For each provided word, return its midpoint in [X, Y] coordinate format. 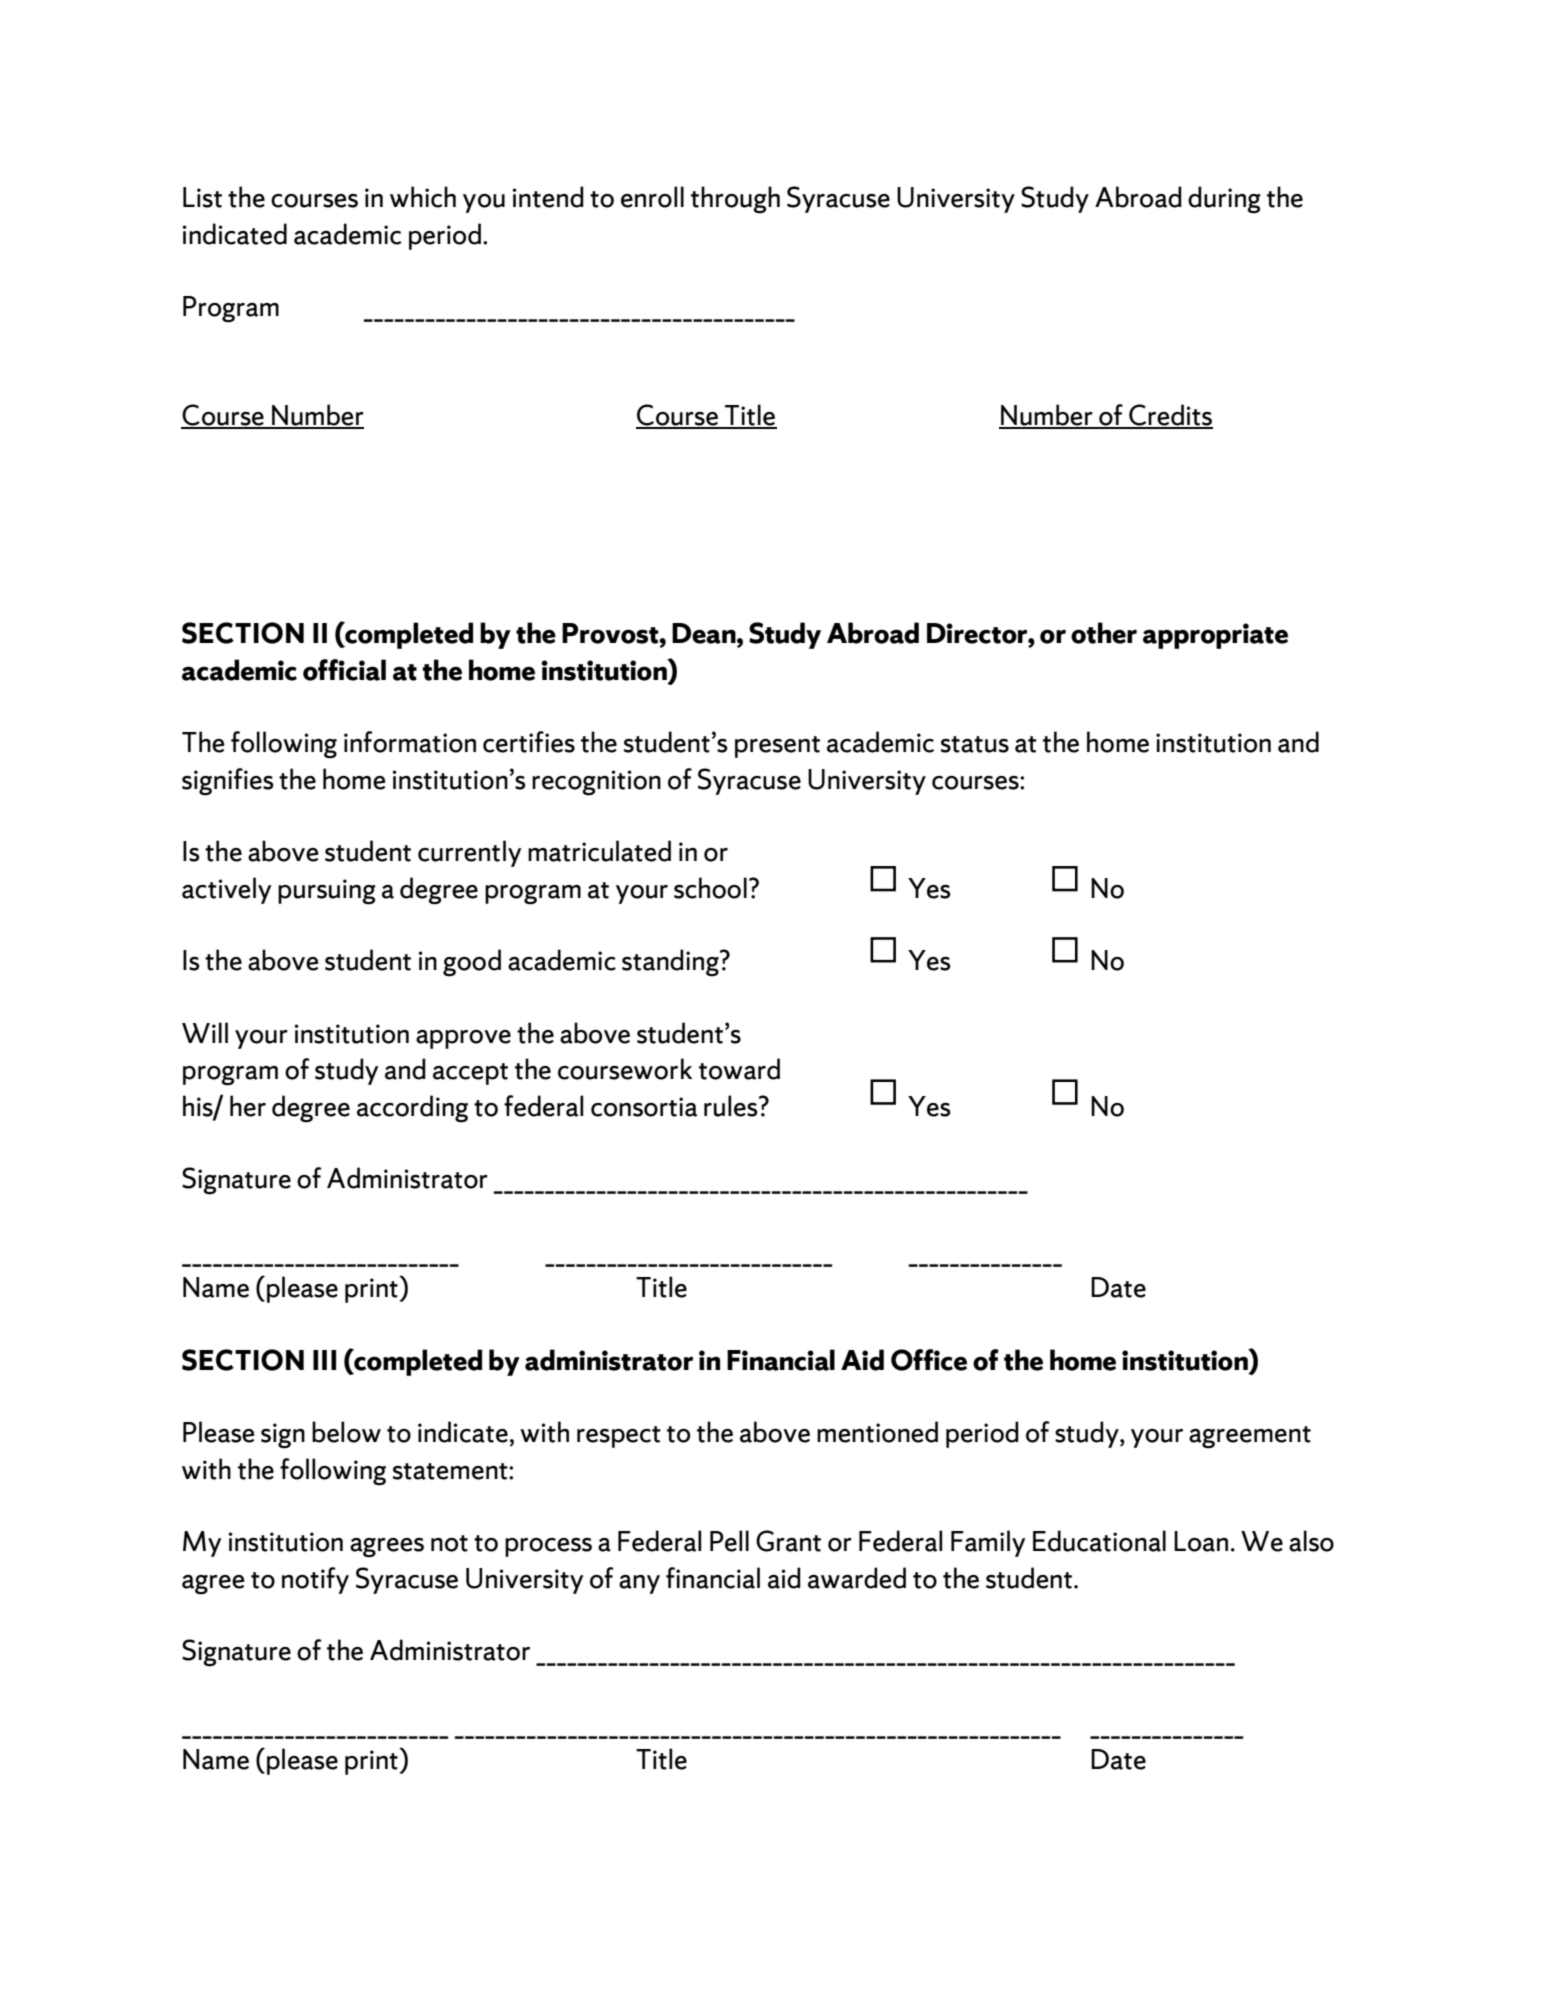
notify [315, 1580]
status [975, 744]
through [735, 200]
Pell [729, 1541]
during [1224, 200]
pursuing [327, 892]
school [710, 888]
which [423, 197]
